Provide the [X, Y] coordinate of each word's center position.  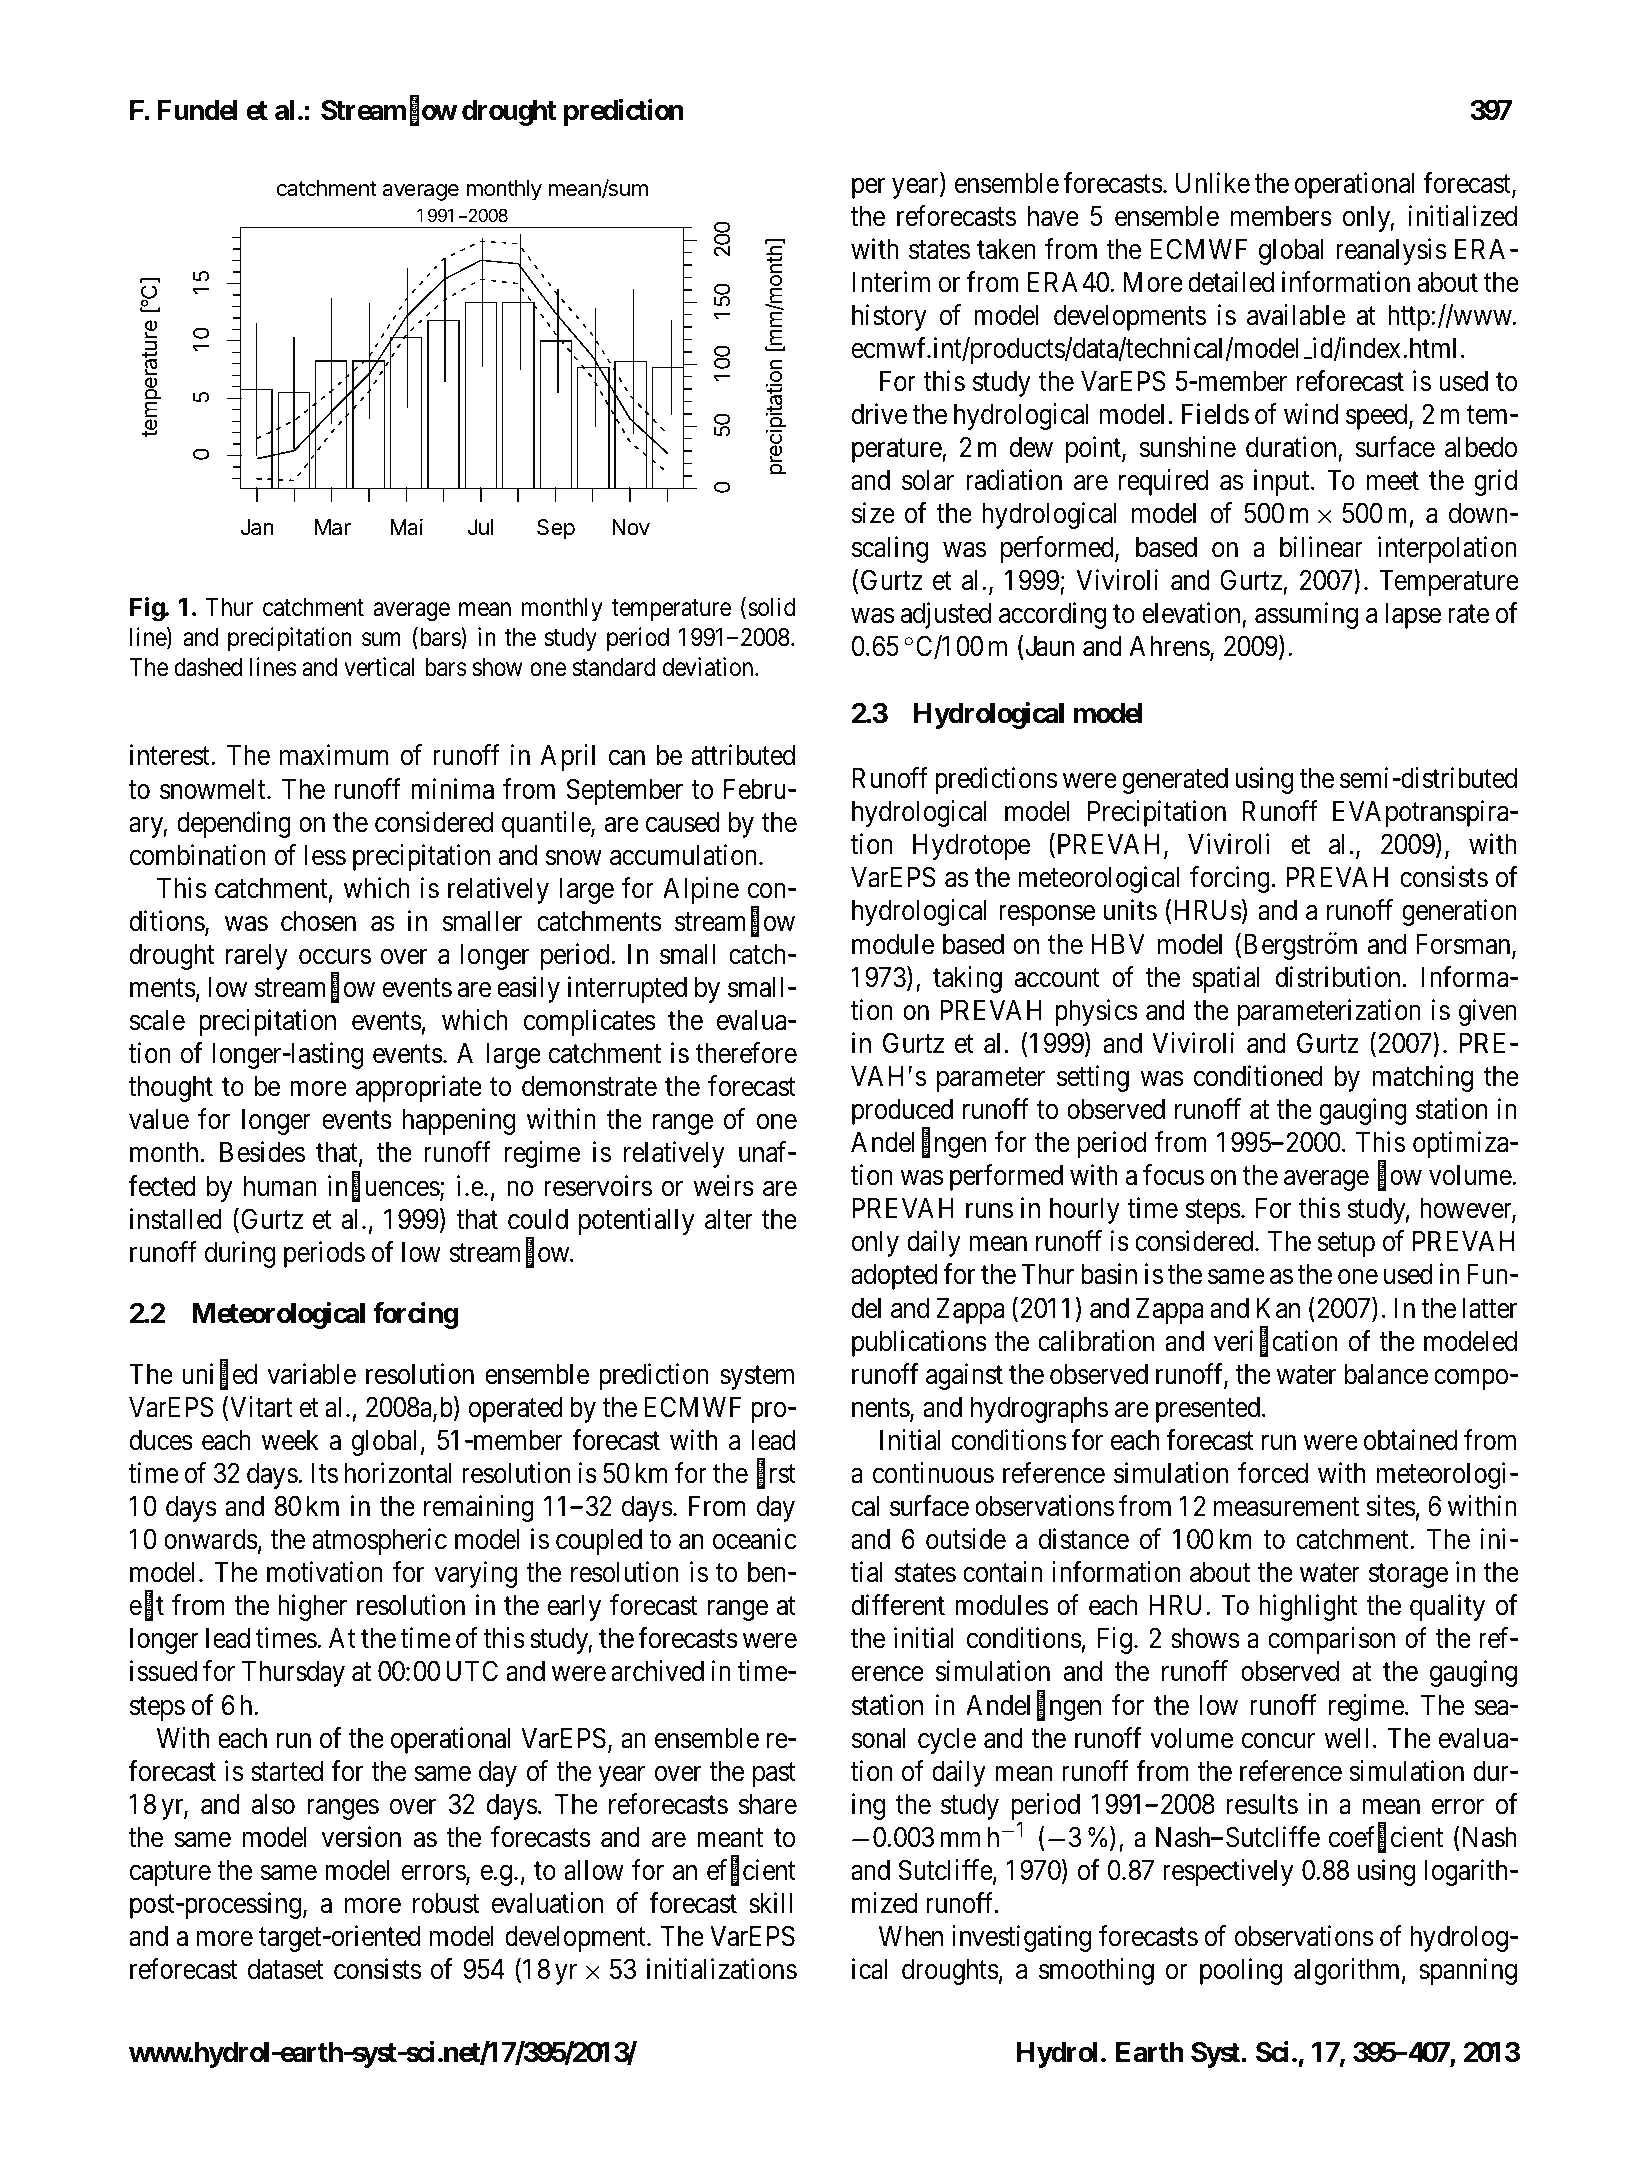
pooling [1241, 1971]
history [889, 317]
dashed [208, 667]
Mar [333, 527]
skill [770, 1903]
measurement [1286, 1507]
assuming [1306, 615]
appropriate [419, 1088]
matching [1423, 1078]
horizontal [398, 1473]
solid [771, 607]
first [776, 1474]
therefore [746, 1053]
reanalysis [1391, 251]
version [361, 1837]
